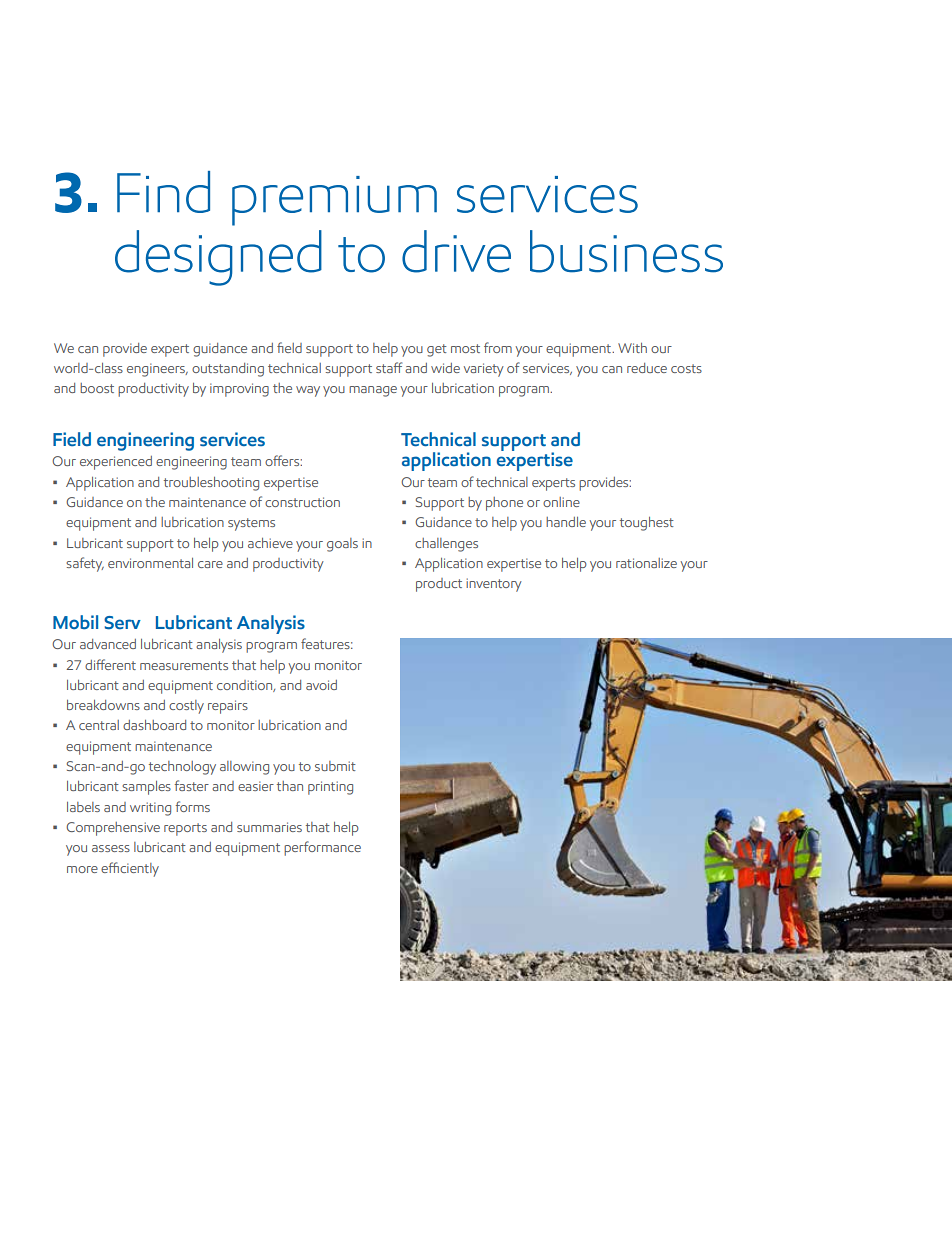  Describe the element at coordinates (646, 563) in the screenshot. I see `rationalize` at that location.
